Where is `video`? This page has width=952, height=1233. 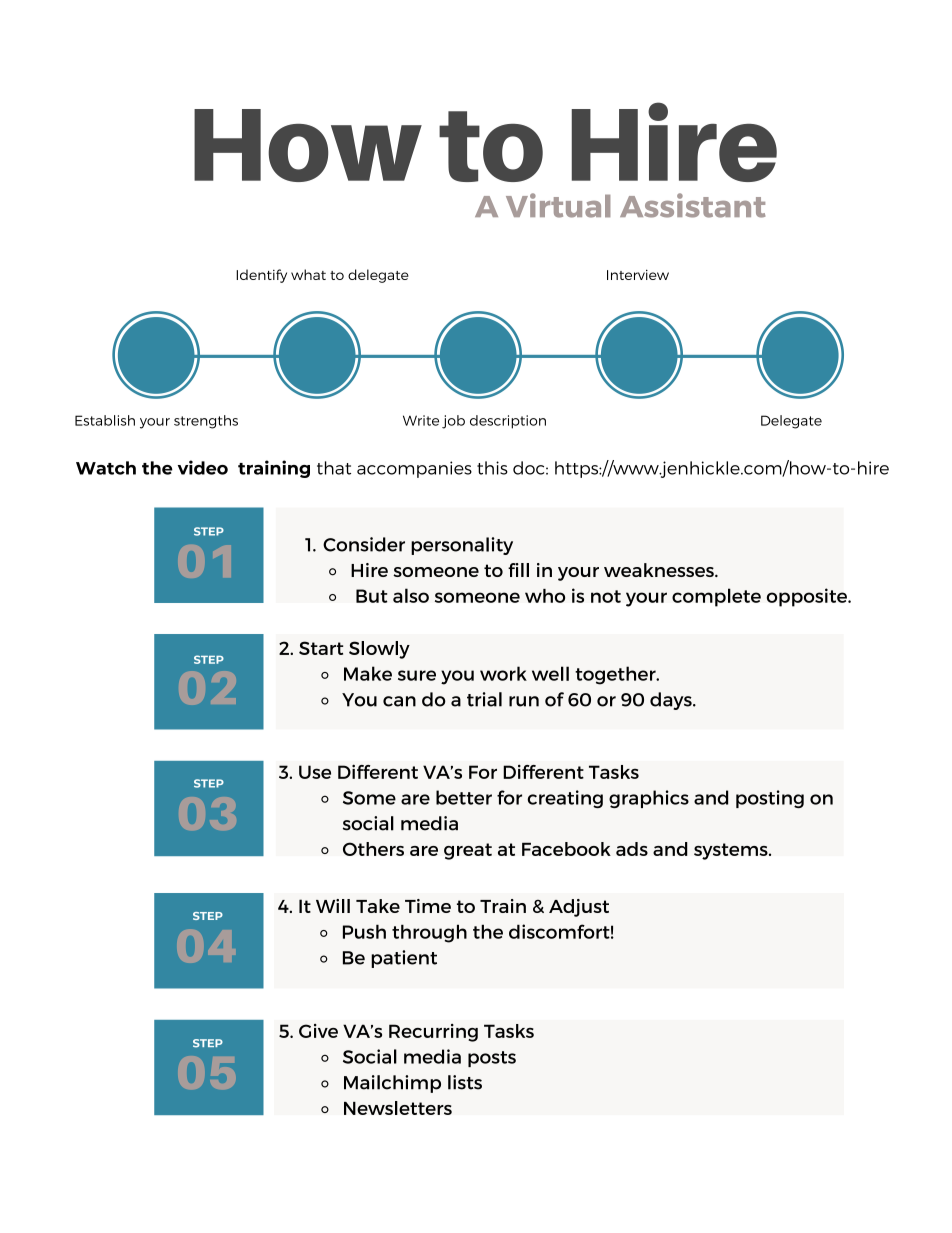 video is located at coordinates (203, 467).
